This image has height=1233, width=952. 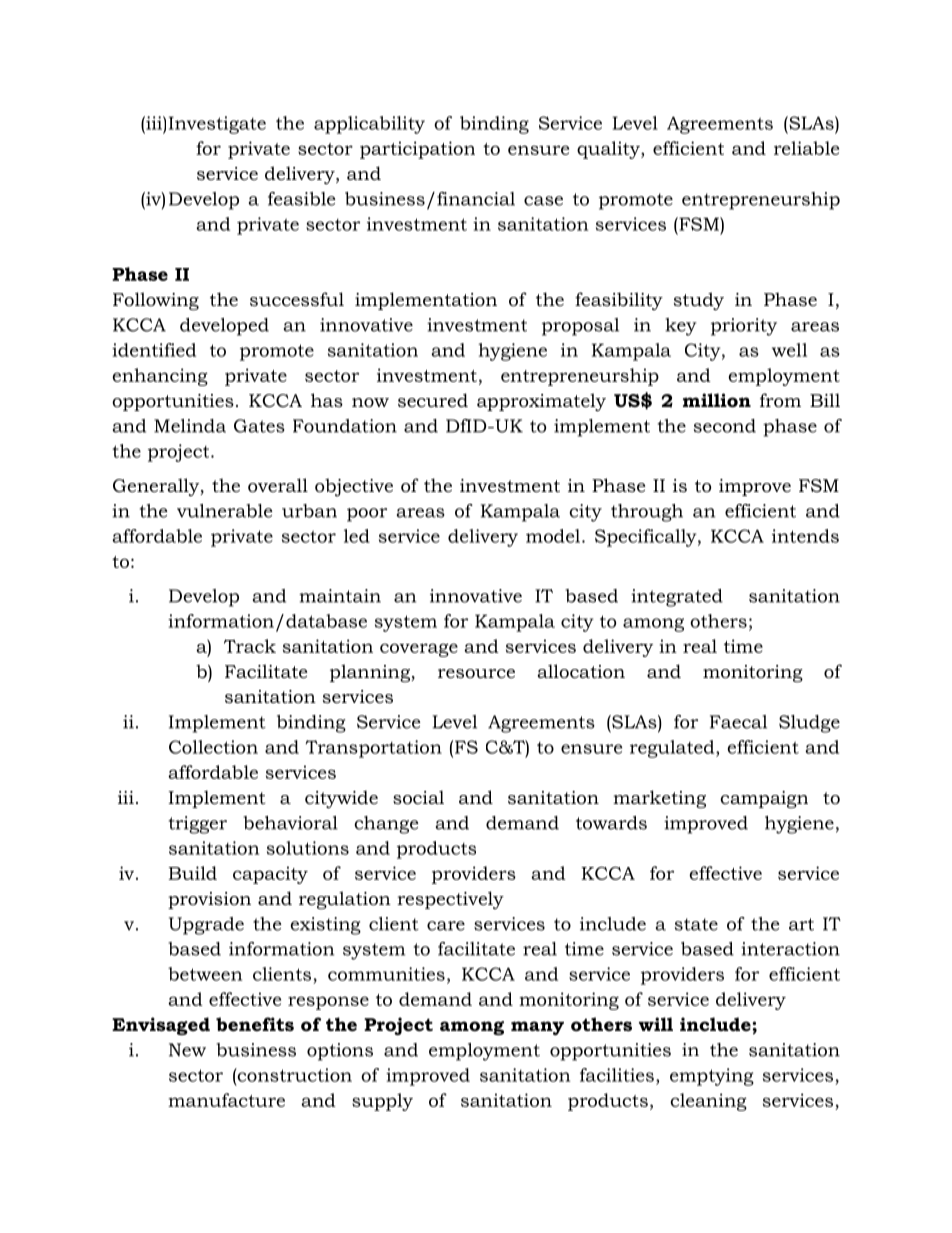 What do you see at coordinates (806, 148) in the image?
I see `reliable` at bounding box center [806, 148].
